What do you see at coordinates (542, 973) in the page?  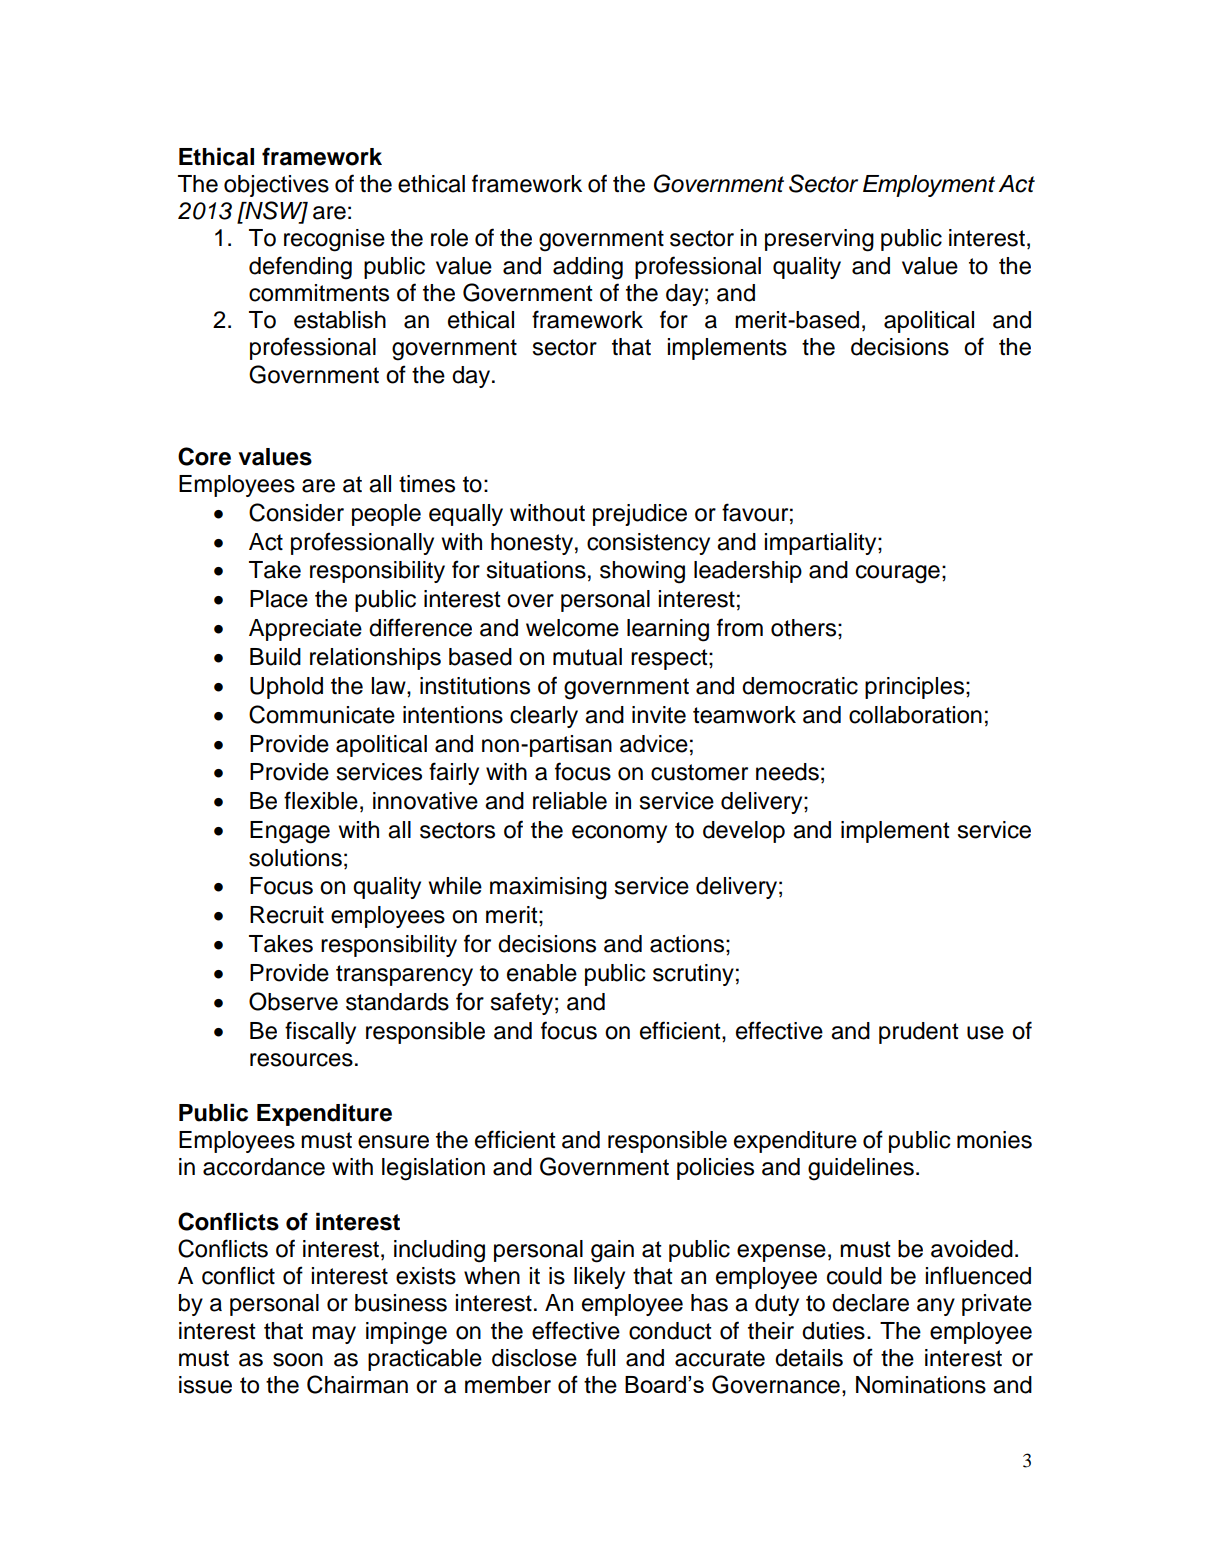 I see `enable` at bounding box center [542, 973].
